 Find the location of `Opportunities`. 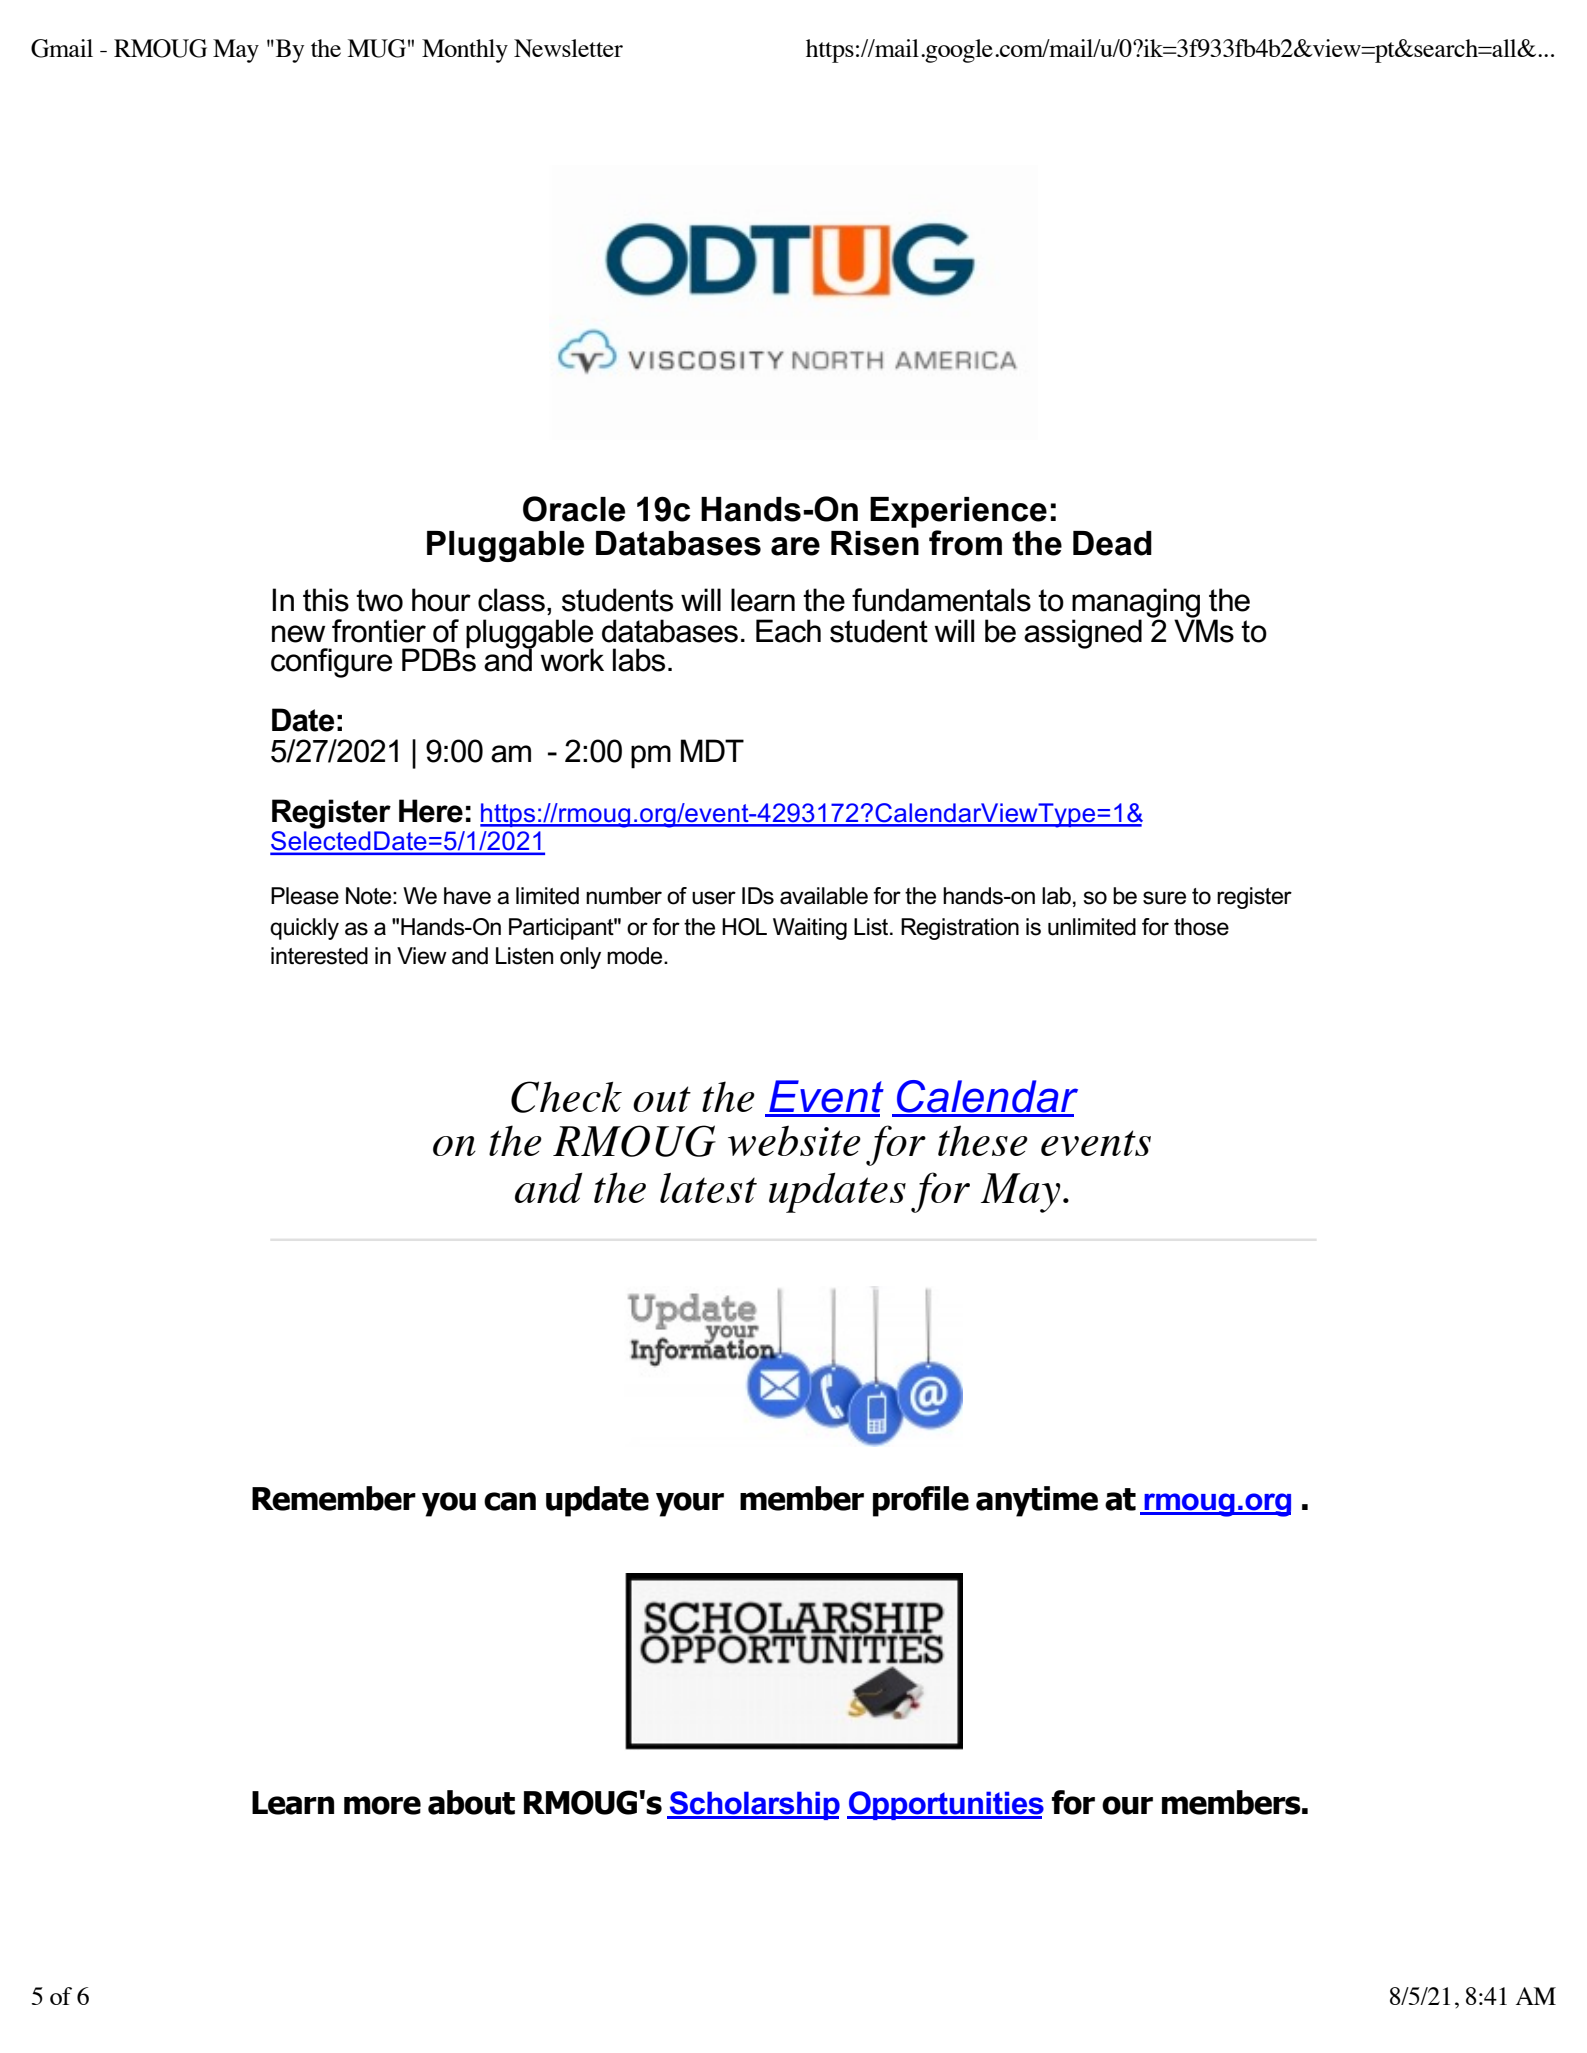

Opportunities is located at coordinates (945, 1805).
